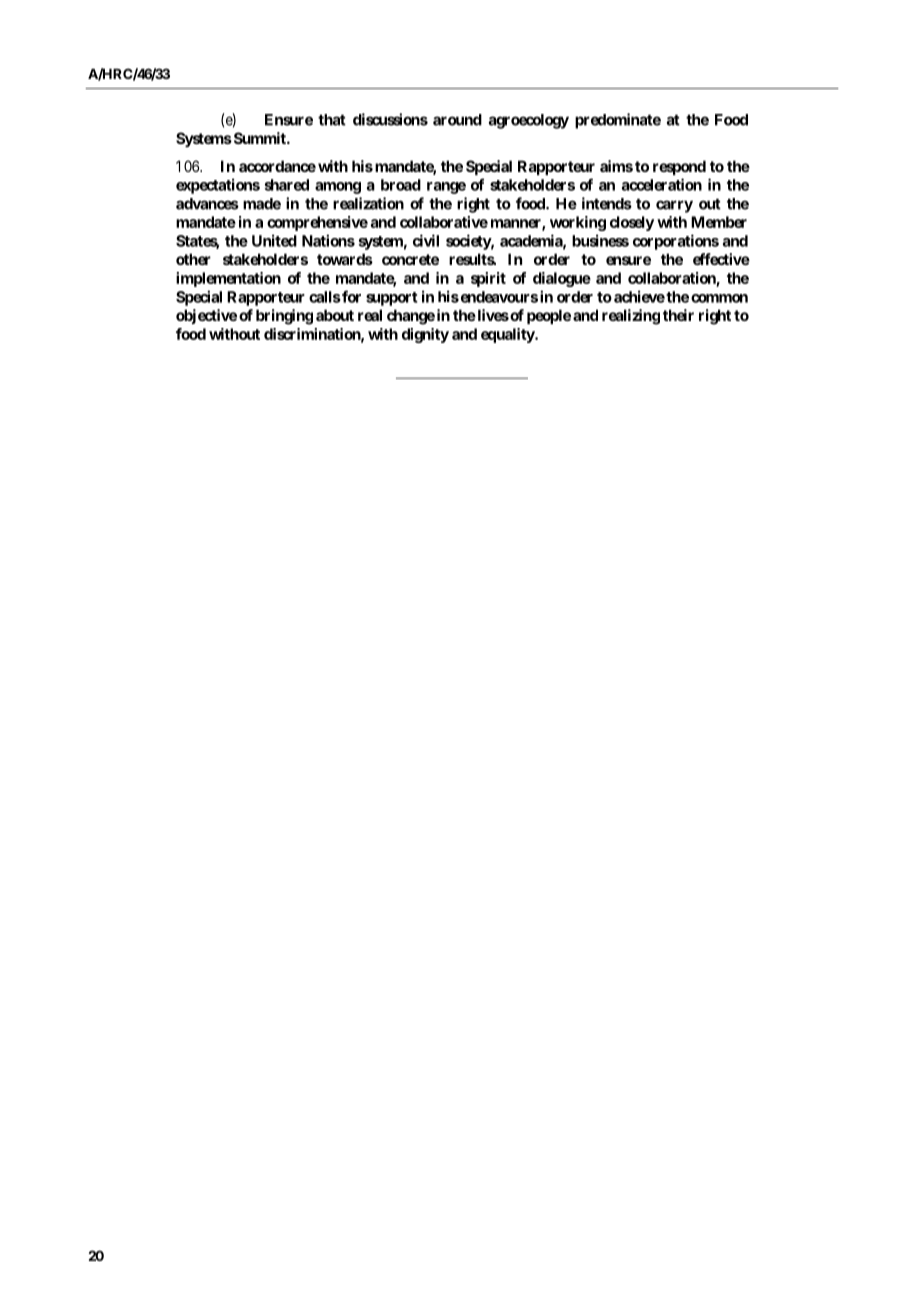  What do you see at coordinates (457, 120) in the document?
I see `around` at bounding box center [457, 120].
